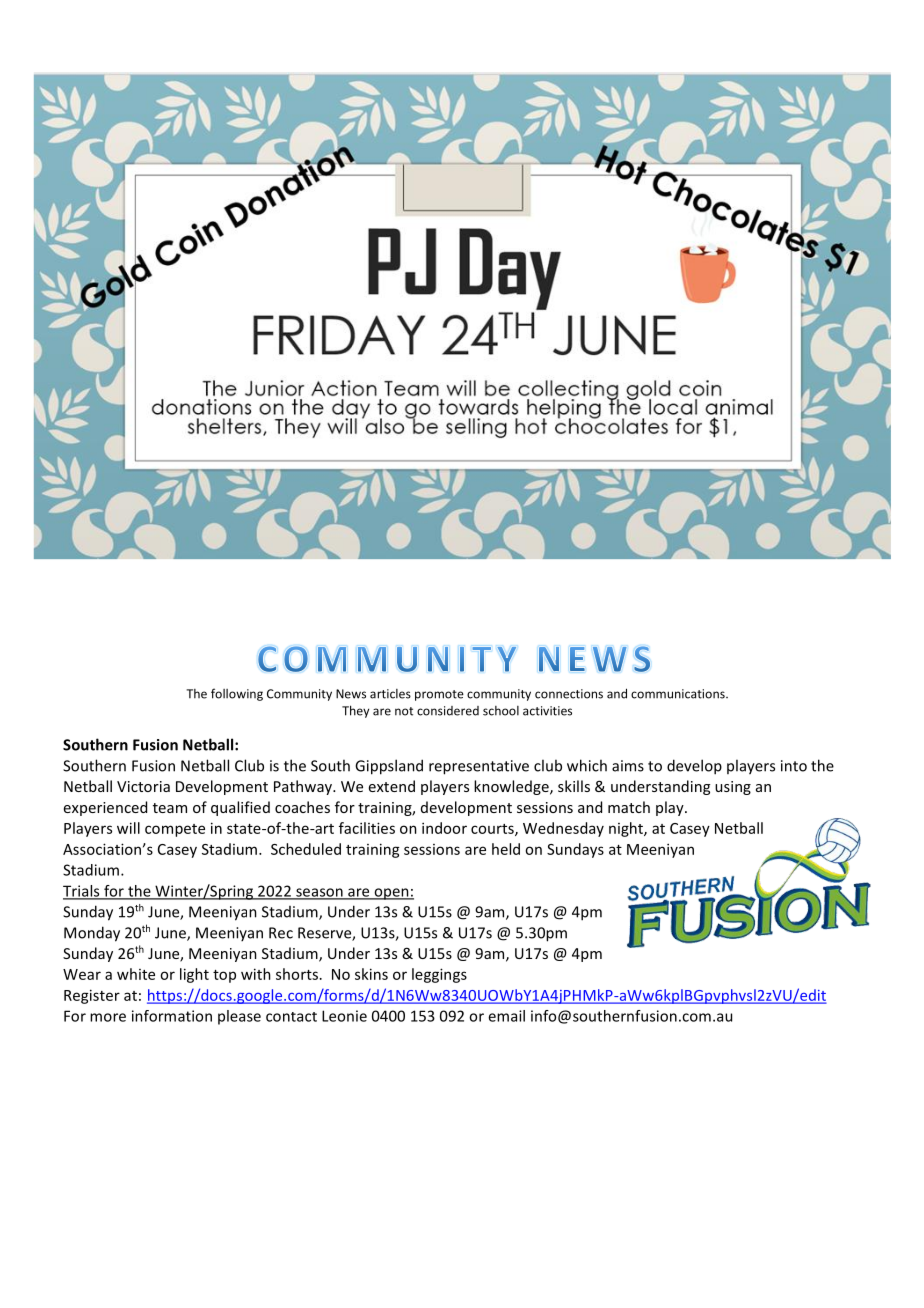  Describe the element at coordinates (506, 1016) in the document. I see `email` at that location.
